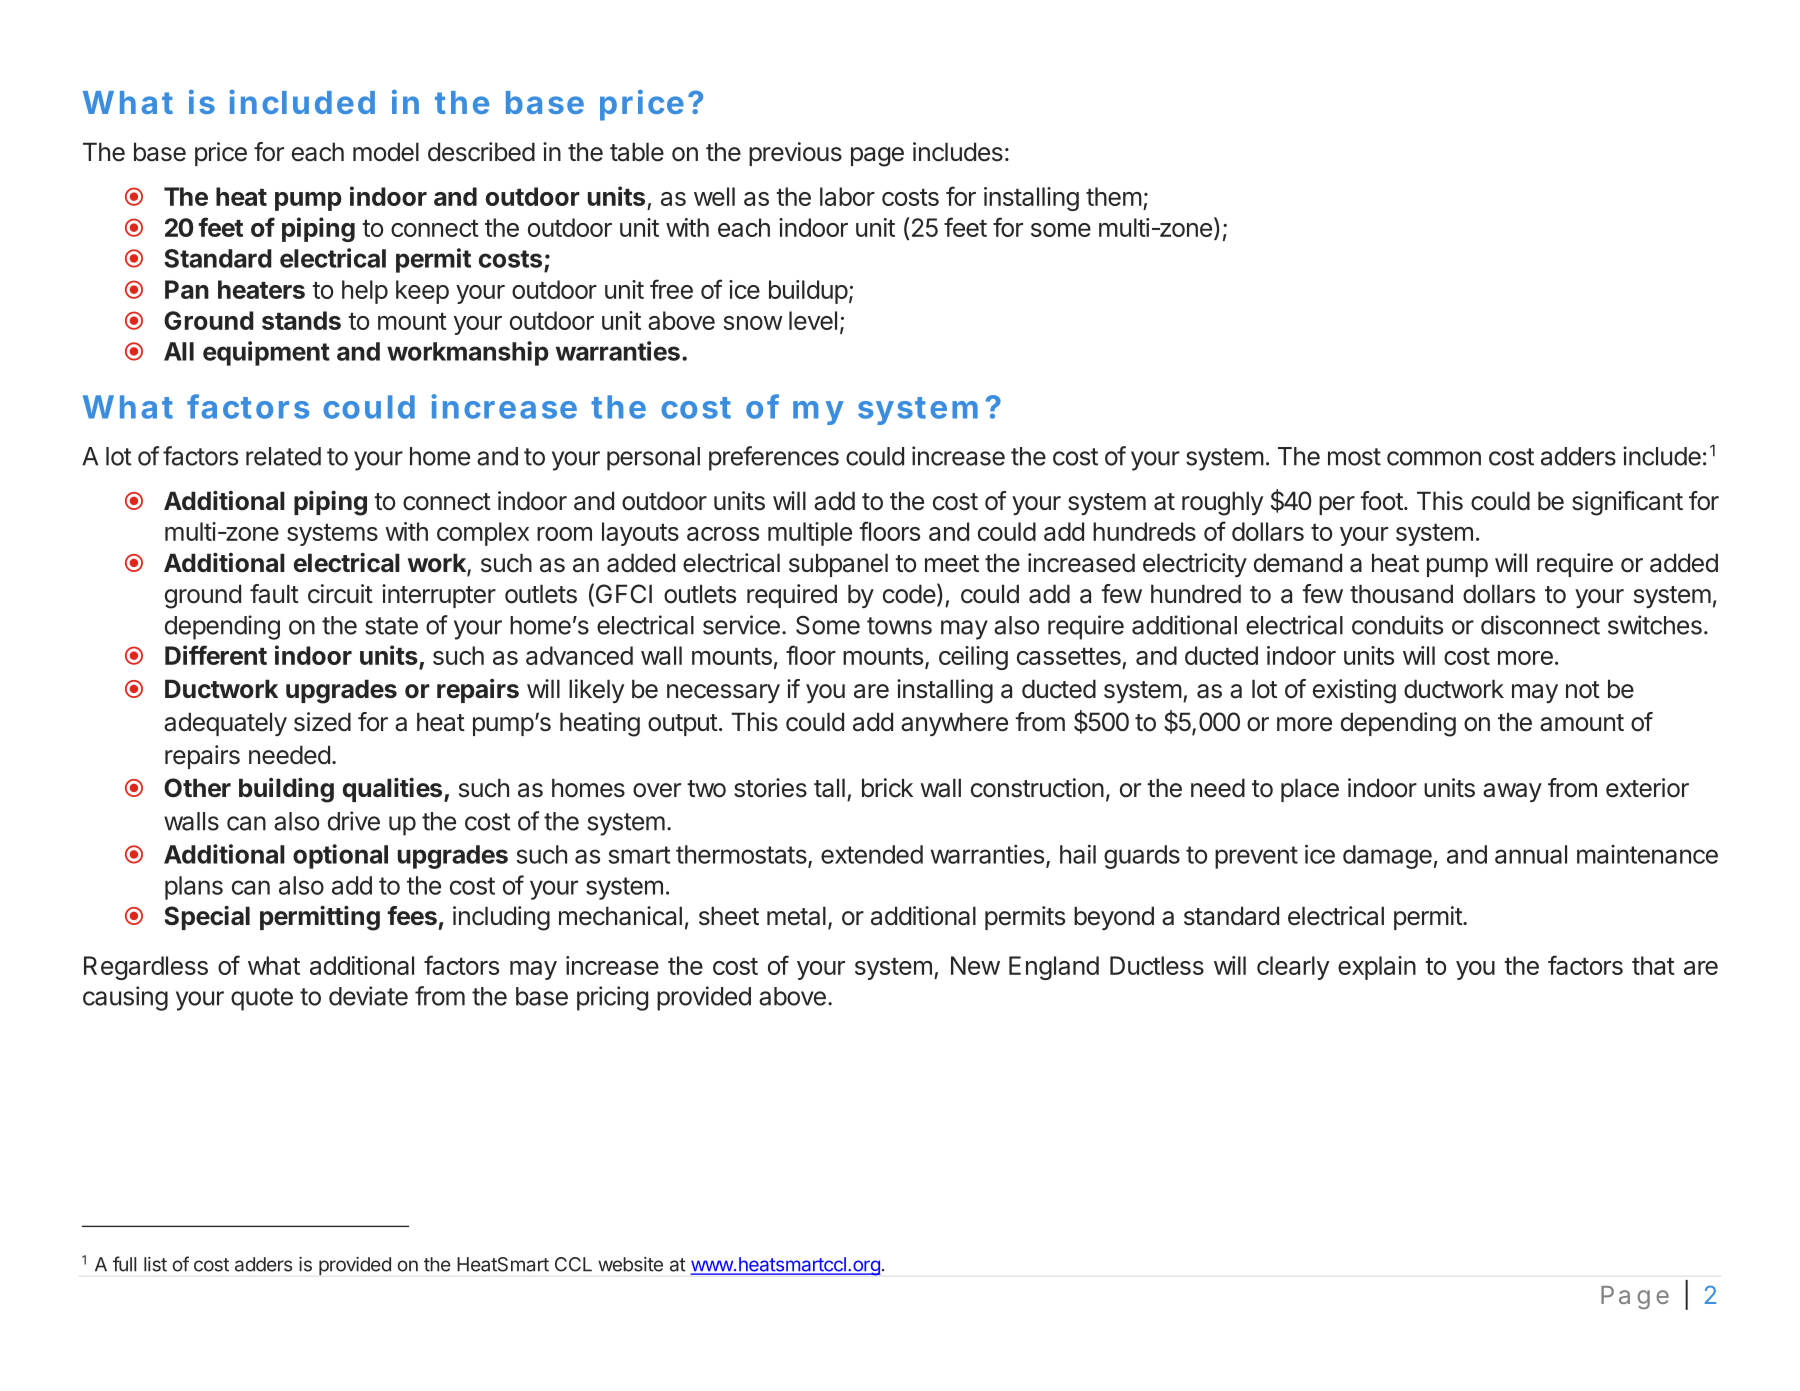 The width and height of the image is (1800, 1391). What do you see at coordinates (155, 1264) in the image?
I see `list` at bounding box center [155, 1264].
